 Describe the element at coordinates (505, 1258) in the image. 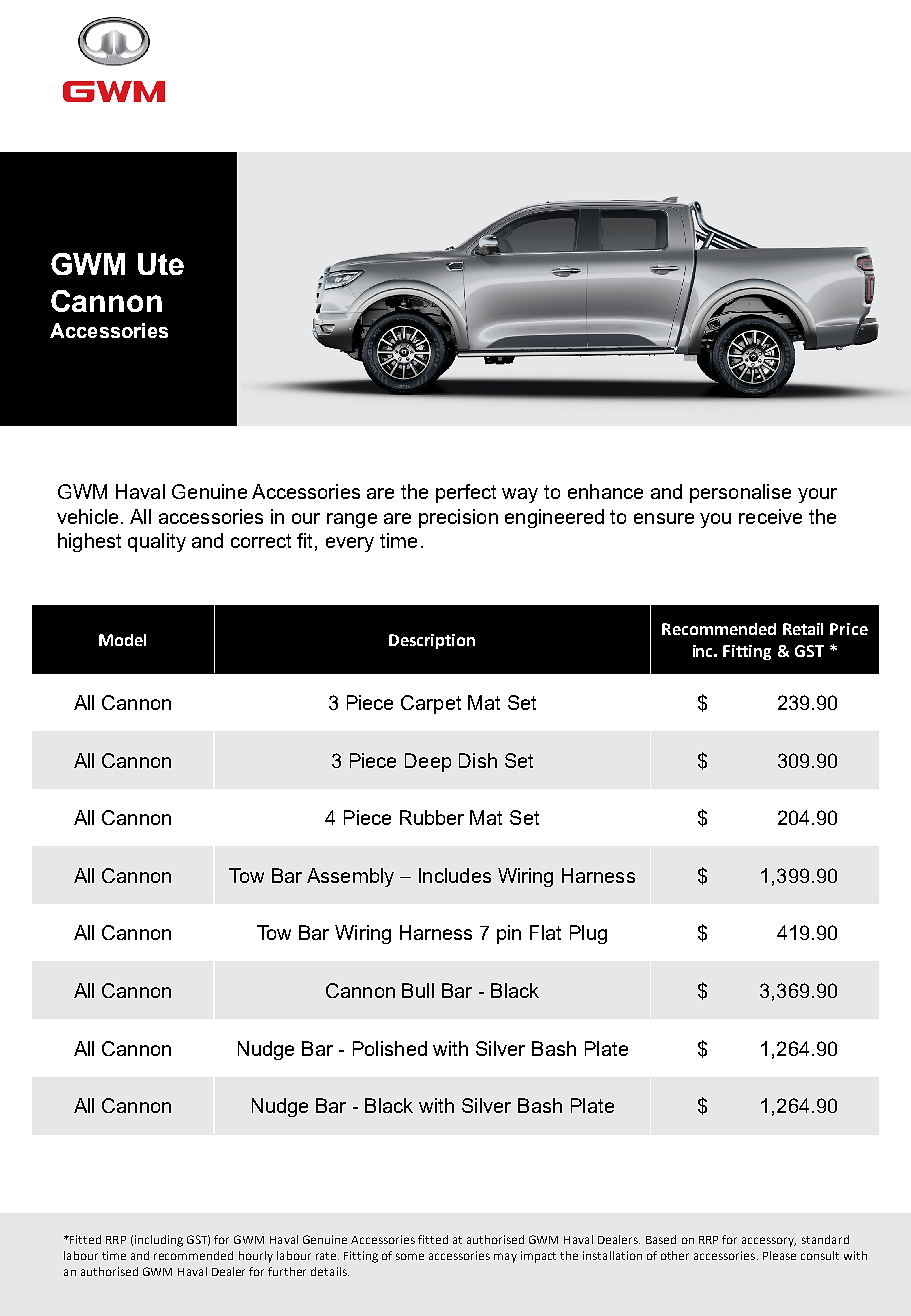

I see `may` at that location.
